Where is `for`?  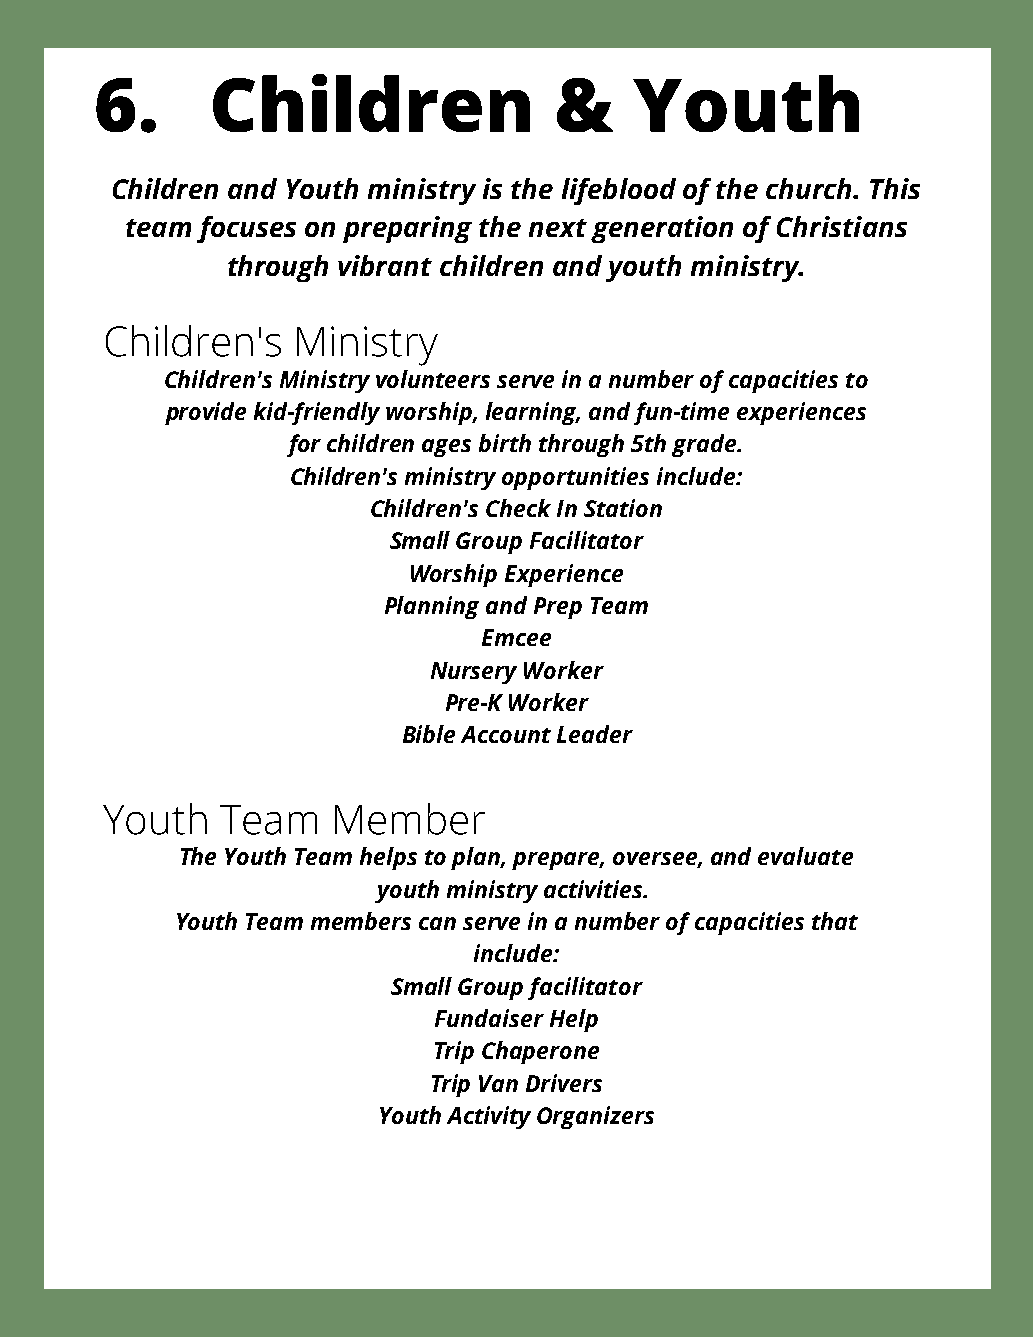
for is located at coordinates (304, 445).
